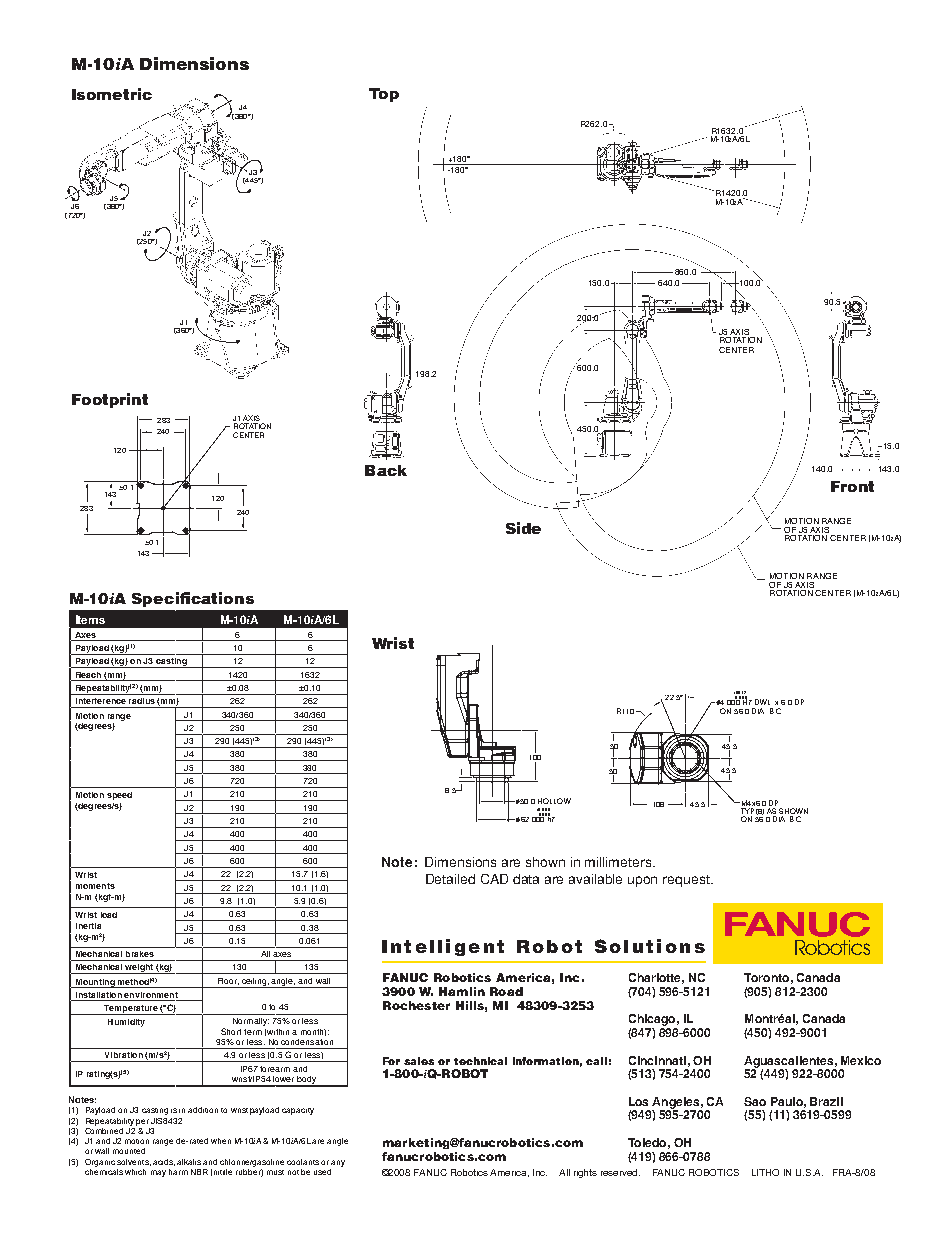 Image resolution: width=952 pixels, height=1233 pixels. Describe the element at coordinates (523, 528) in the screenshot. I see `Side` at that location.
